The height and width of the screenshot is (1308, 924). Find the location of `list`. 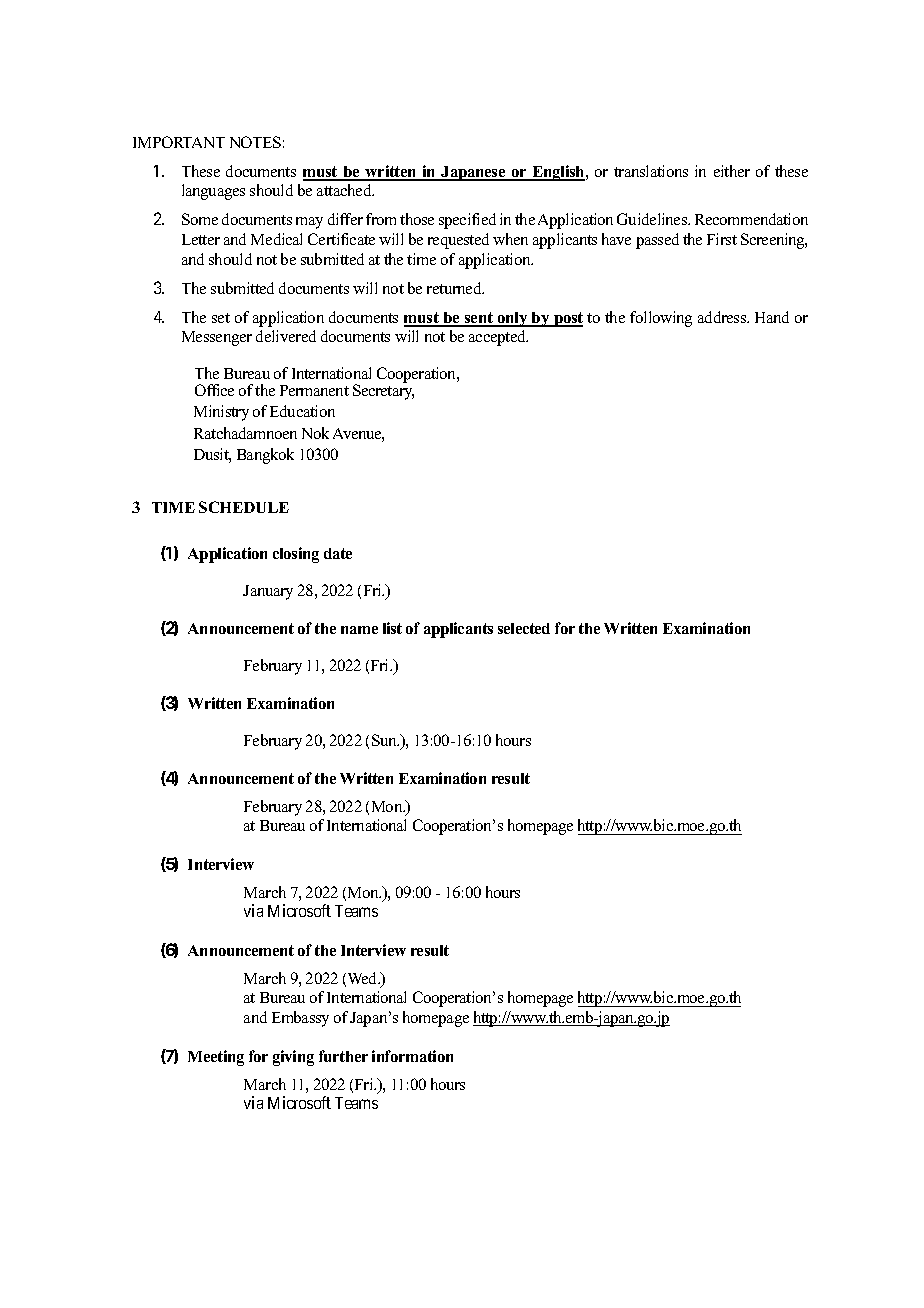

list is located at coordinates (392, 628).
